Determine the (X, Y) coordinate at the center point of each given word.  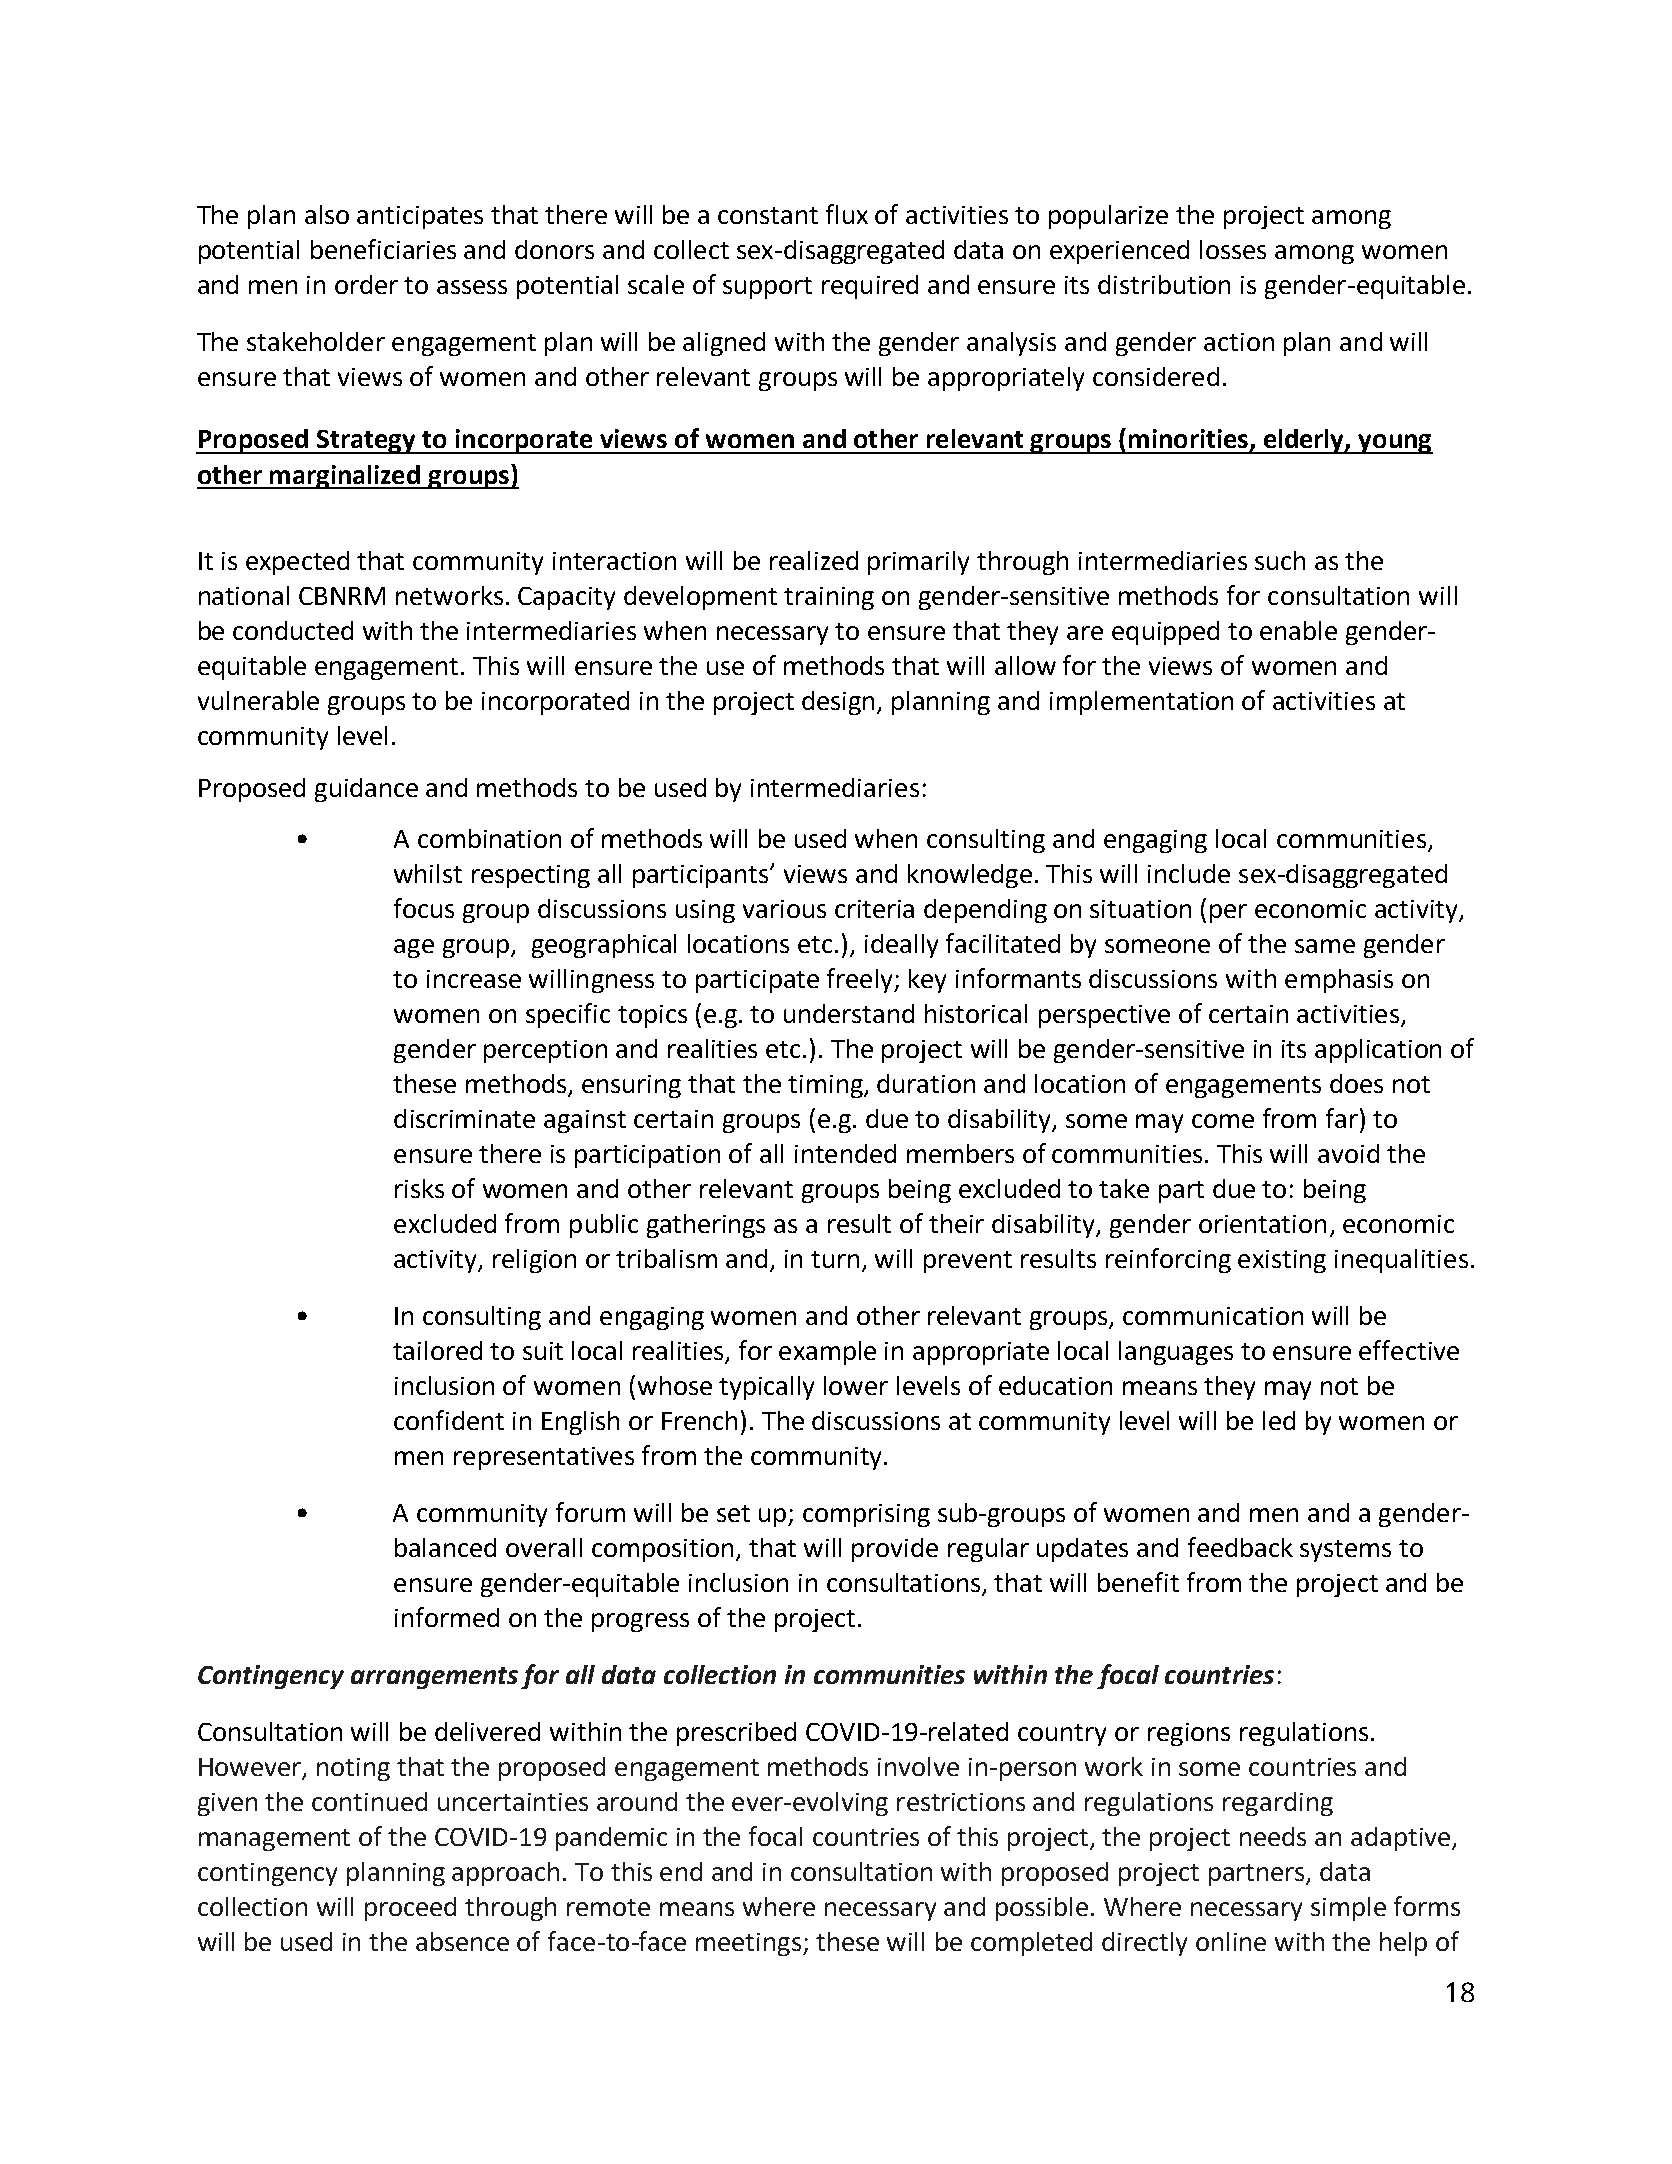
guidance (366, 790)
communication (1213, 1316)
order (366, 284)
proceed (410, 1909)
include (1189, 873)
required (870, 287)
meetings (748, 1944)
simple (1348, 1909)
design (838, 703)
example (827, 1353)
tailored (437, 1350)
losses (1233, 249)
